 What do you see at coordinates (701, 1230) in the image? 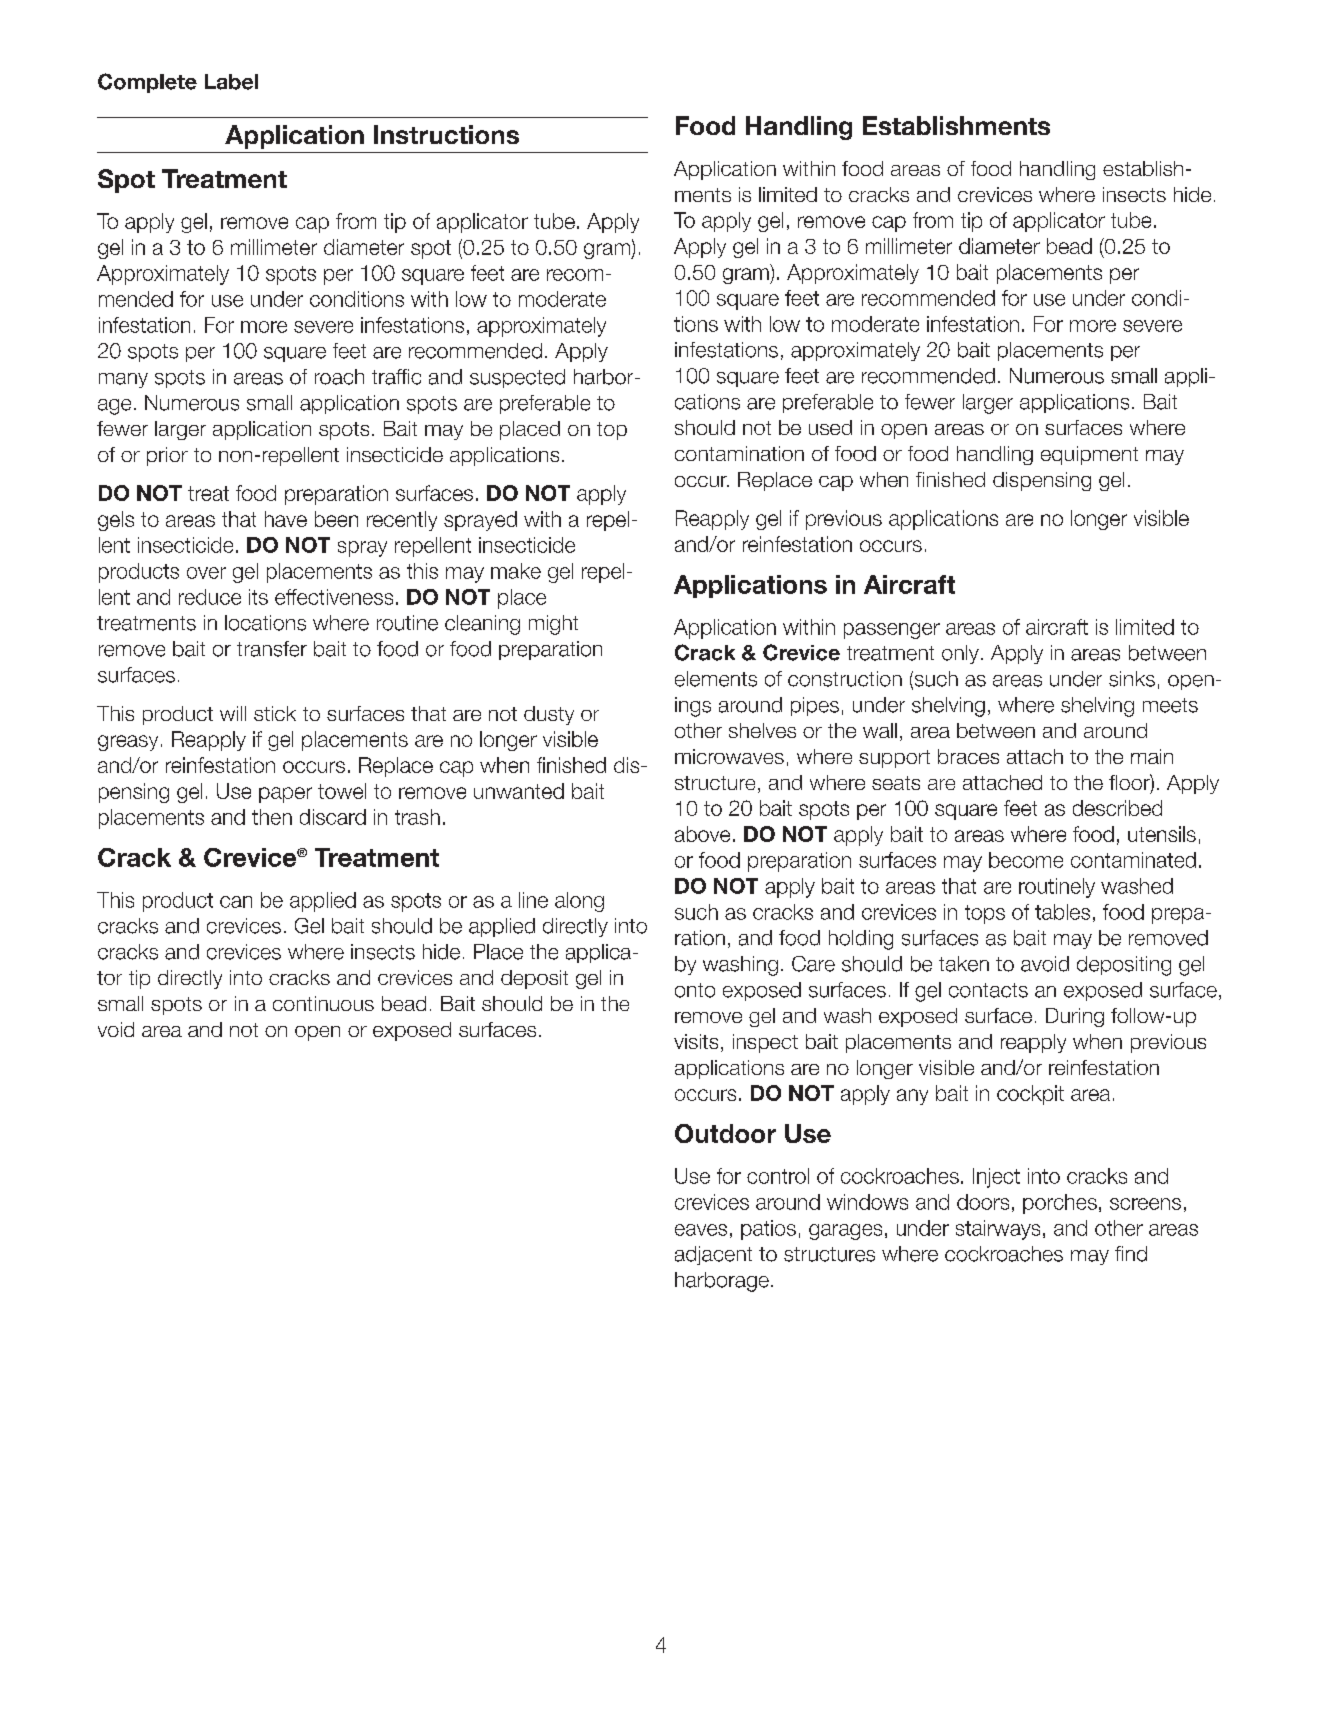
I see `eaves` at bounding box center [701, 1230].
